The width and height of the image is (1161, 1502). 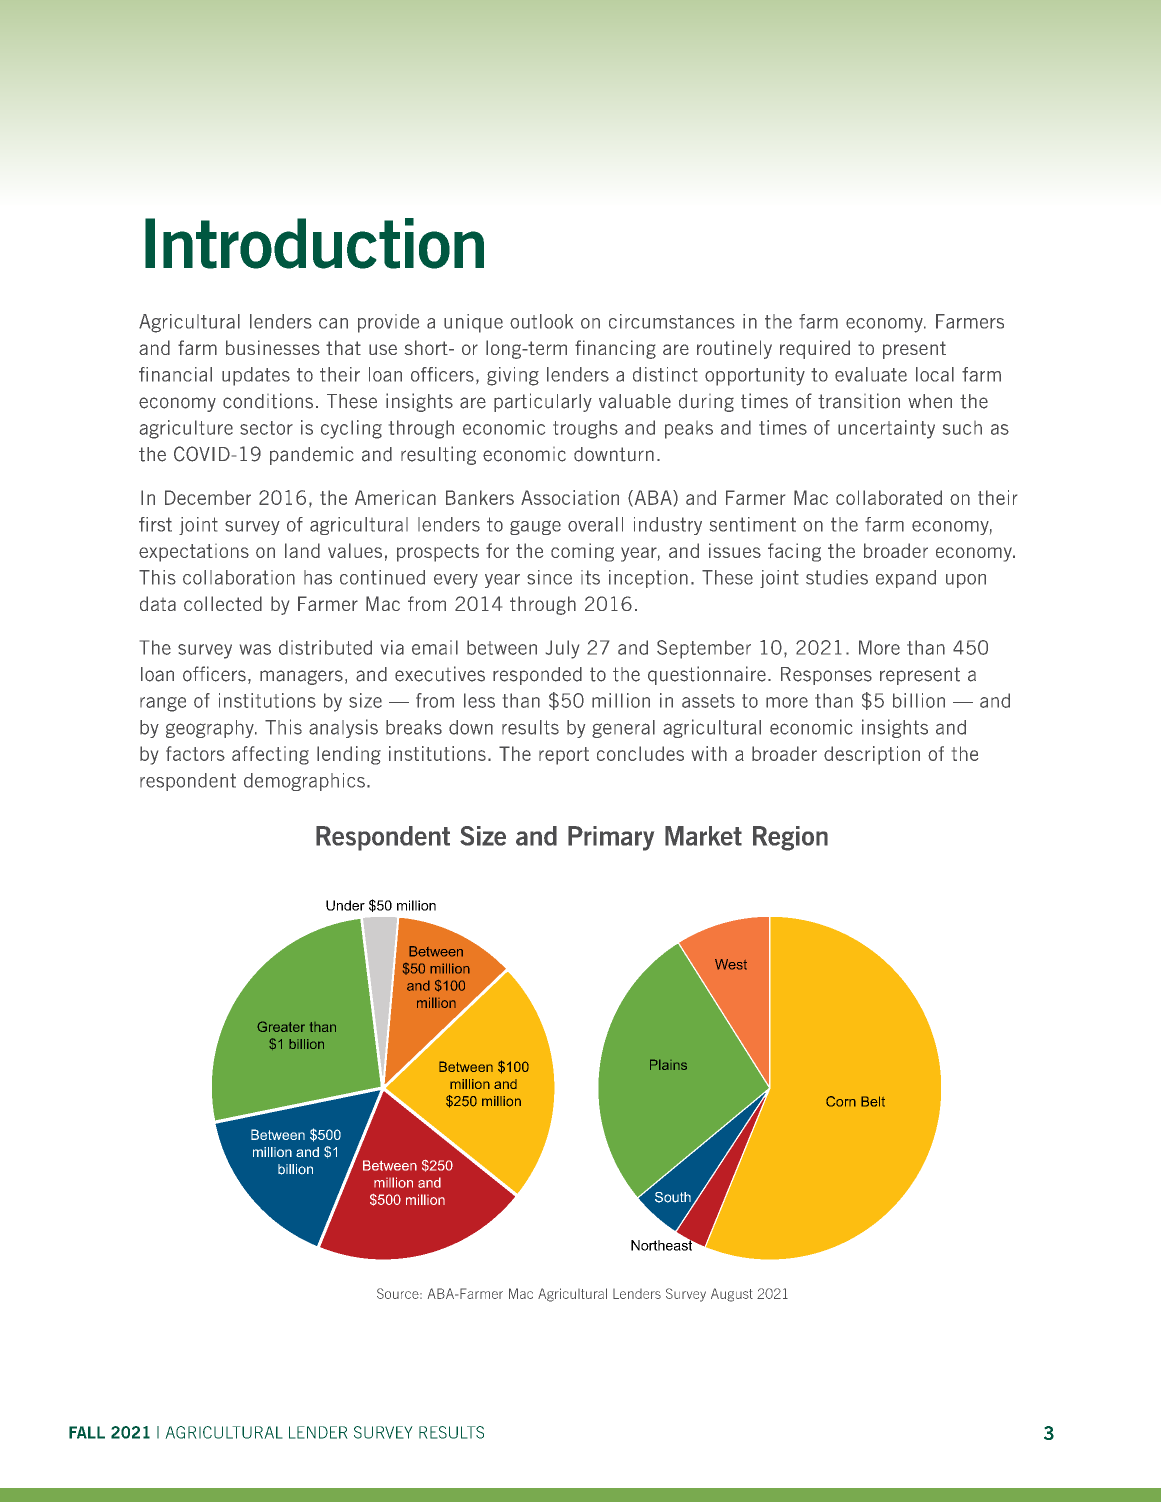 I want to click on outlook, so click(x=541, y=321).
